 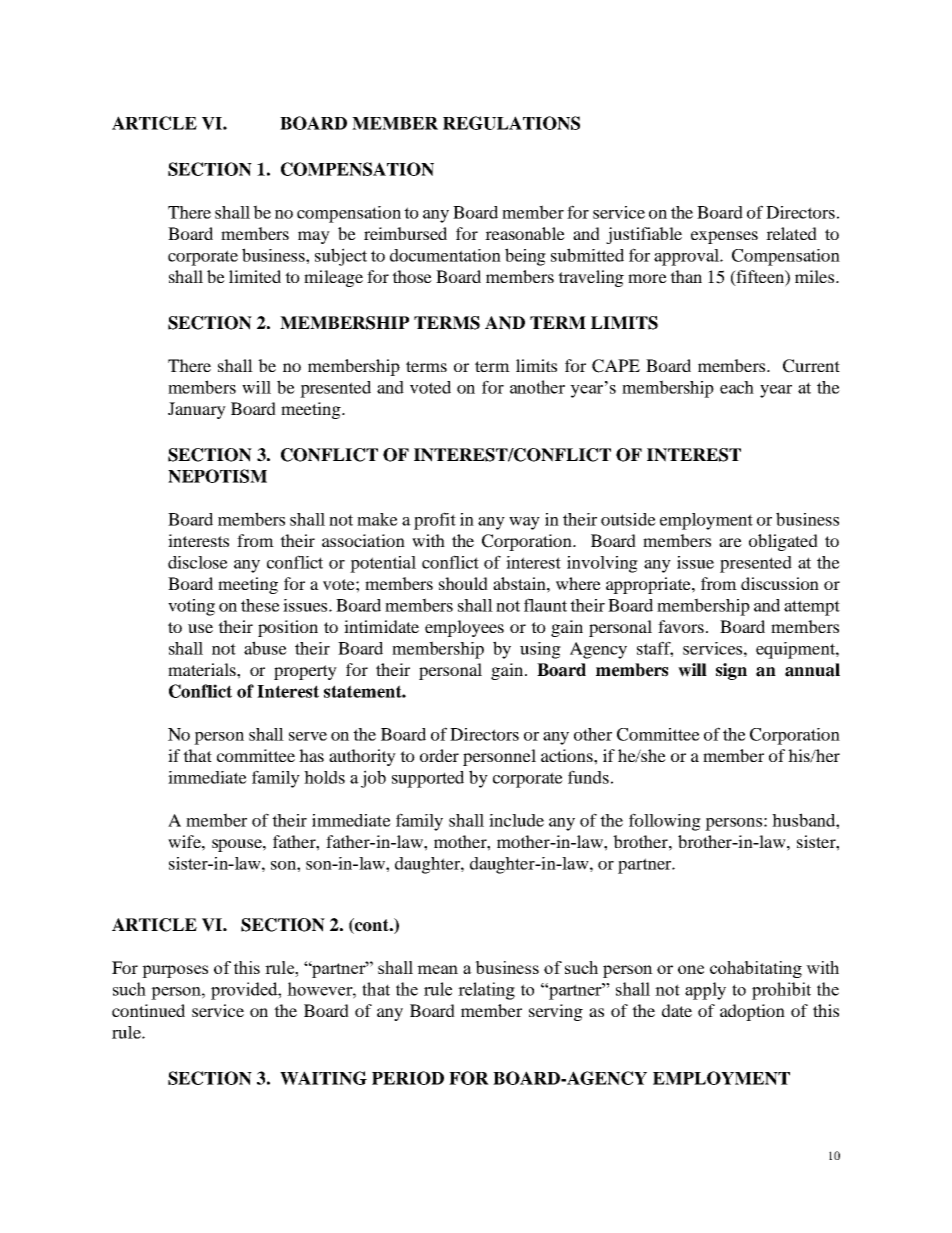 What do you see at coordinates (780, 583) in the screenshot?
I see `discussion` at bounding box center [780, 583].
